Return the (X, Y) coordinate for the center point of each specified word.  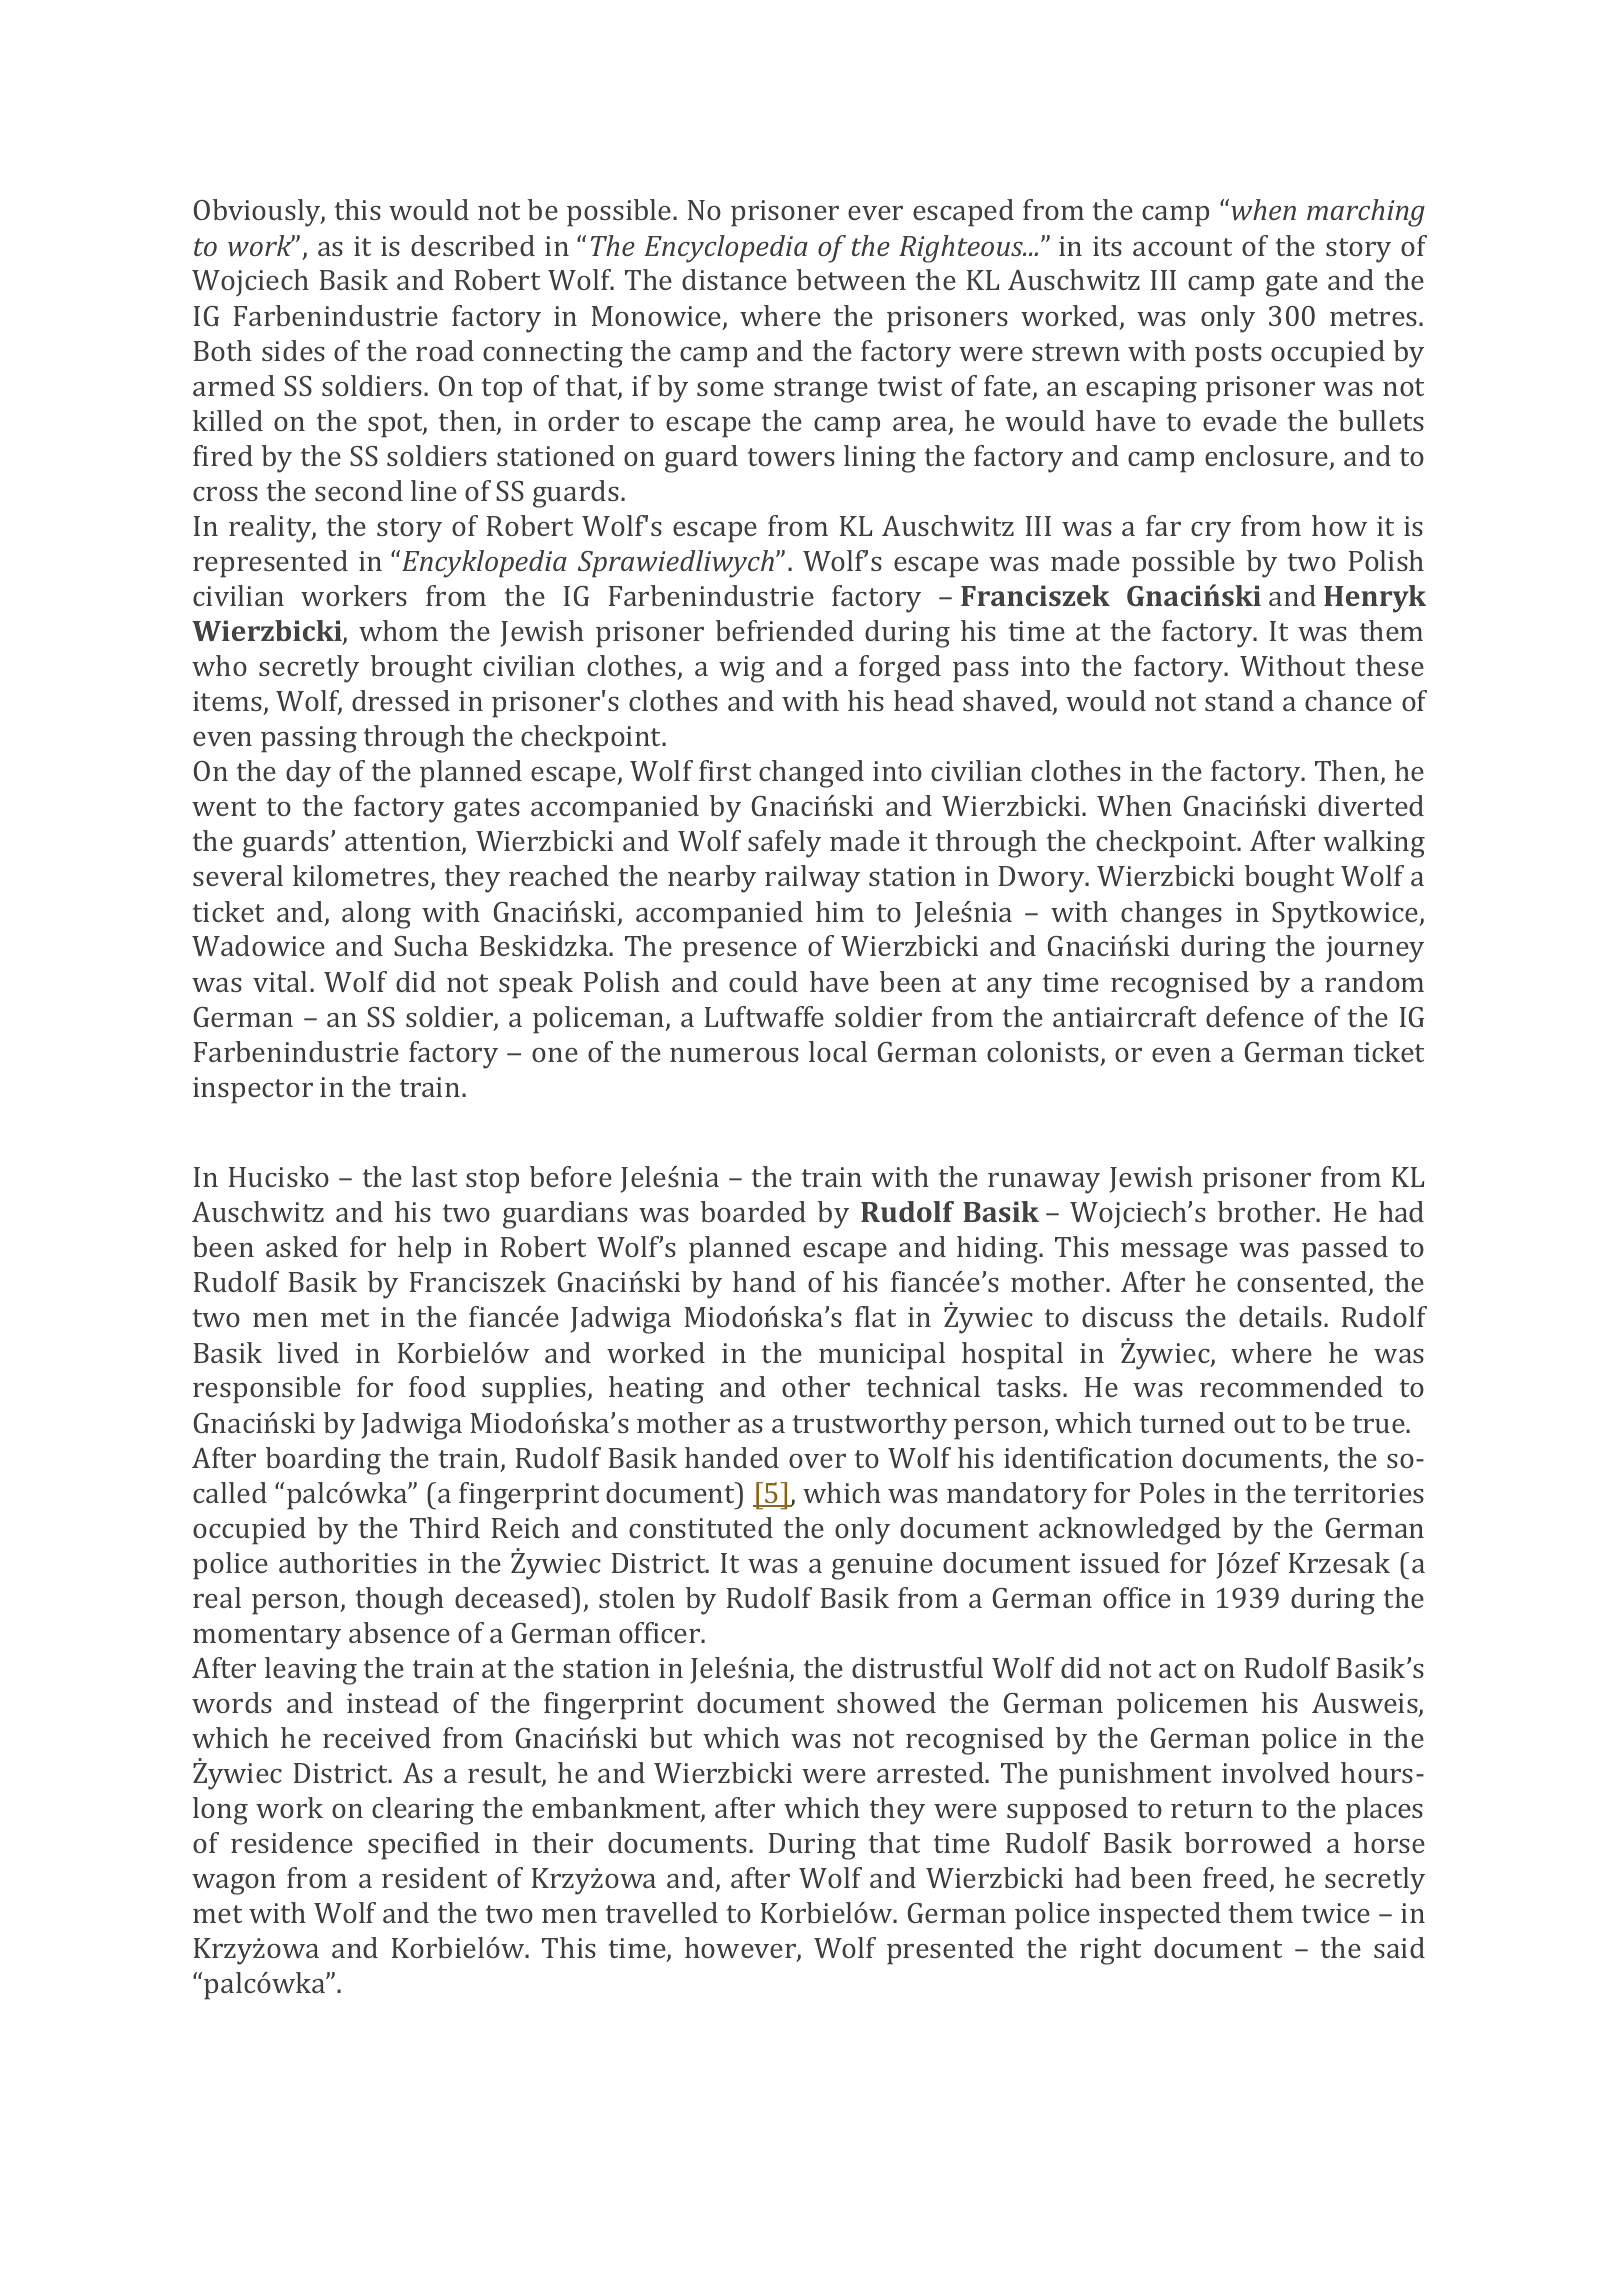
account (1182, 247)
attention (404, 843)
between (851, 279)
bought (1289, 879)
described (473, 245)
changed (811, 774)
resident (434, 1877)
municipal (882, 1356)
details (1280, 1316)
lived (308, 1352)
